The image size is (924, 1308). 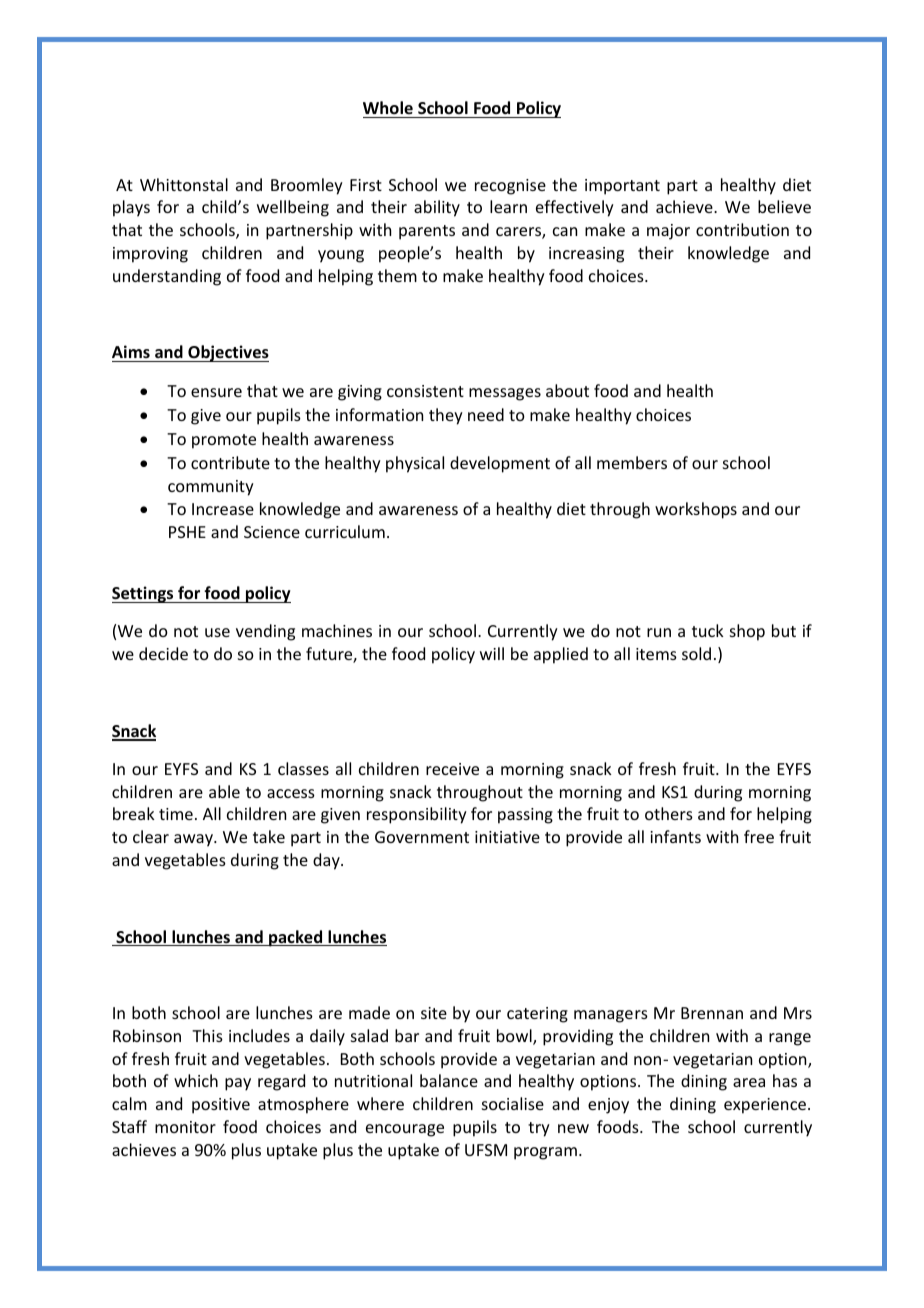 What do you see at coordinates (513, 1103) in the screenshot?
I see `socialise` at bounding box center [513, 1103].
